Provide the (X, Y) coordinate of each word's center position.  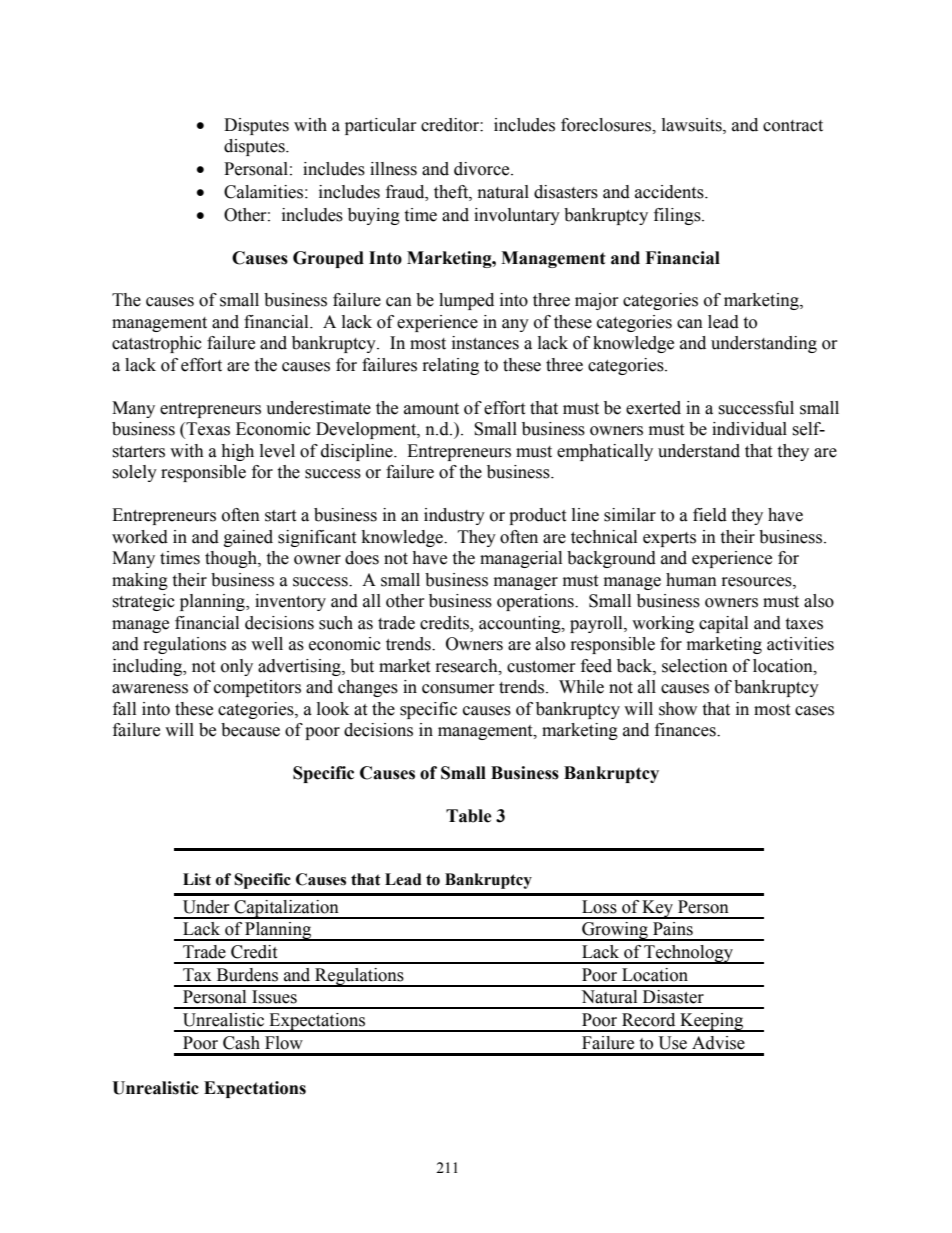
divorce (483, 169)
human (691, 580)
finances (686, 730)
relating (451, 366)
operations (536, 602)
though (232, 559)
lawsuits (693, 125)
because (250, 730)
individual (749, 429)
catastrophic (157, 344)
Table (469, 816)
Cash (241, 1043)
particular (381, 126)
